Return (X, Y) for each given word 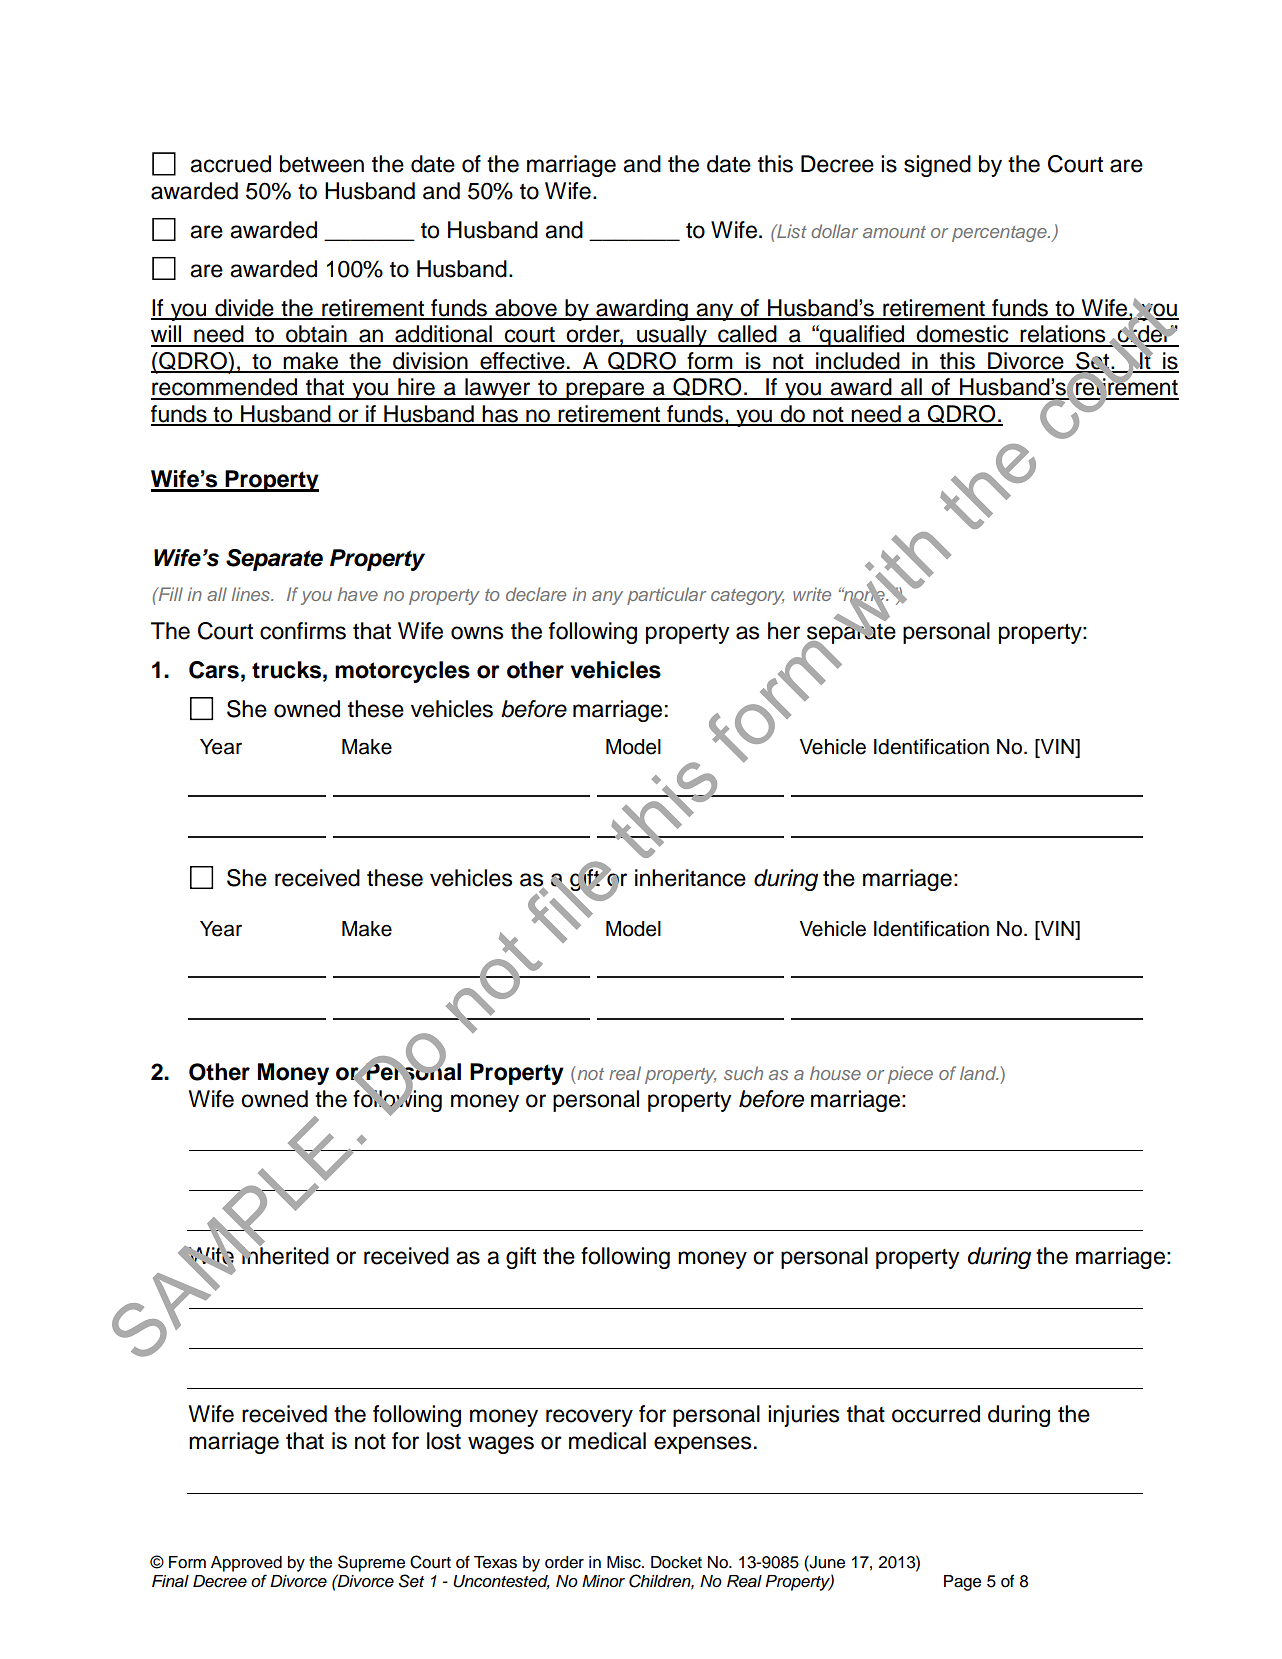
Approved (246, 1564)
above (526, 309)
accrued (230, 164)
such (743, 1073)
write (812, 594)
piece (910, 1075)
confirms (303, 631)
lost (444, 1441)
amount (894, 232)
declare (536, 594)
